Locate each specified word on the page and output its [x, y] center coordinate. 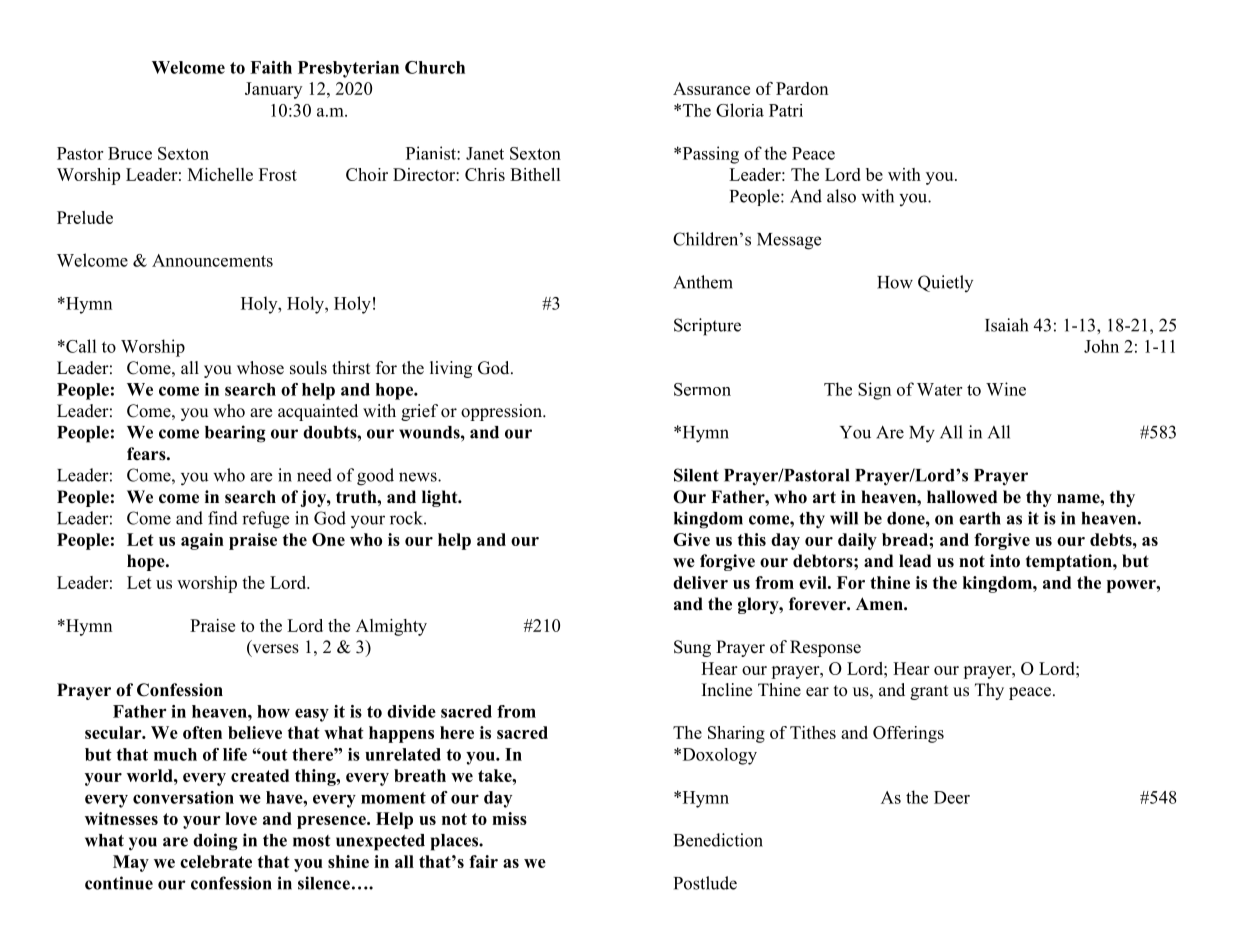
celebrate [216, 861]
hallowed [962, 497]
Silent [696, 475]
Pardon [802, 88]
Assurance [711, 88]
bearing [235, 434]
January [273, 90]
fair [483, 861]
